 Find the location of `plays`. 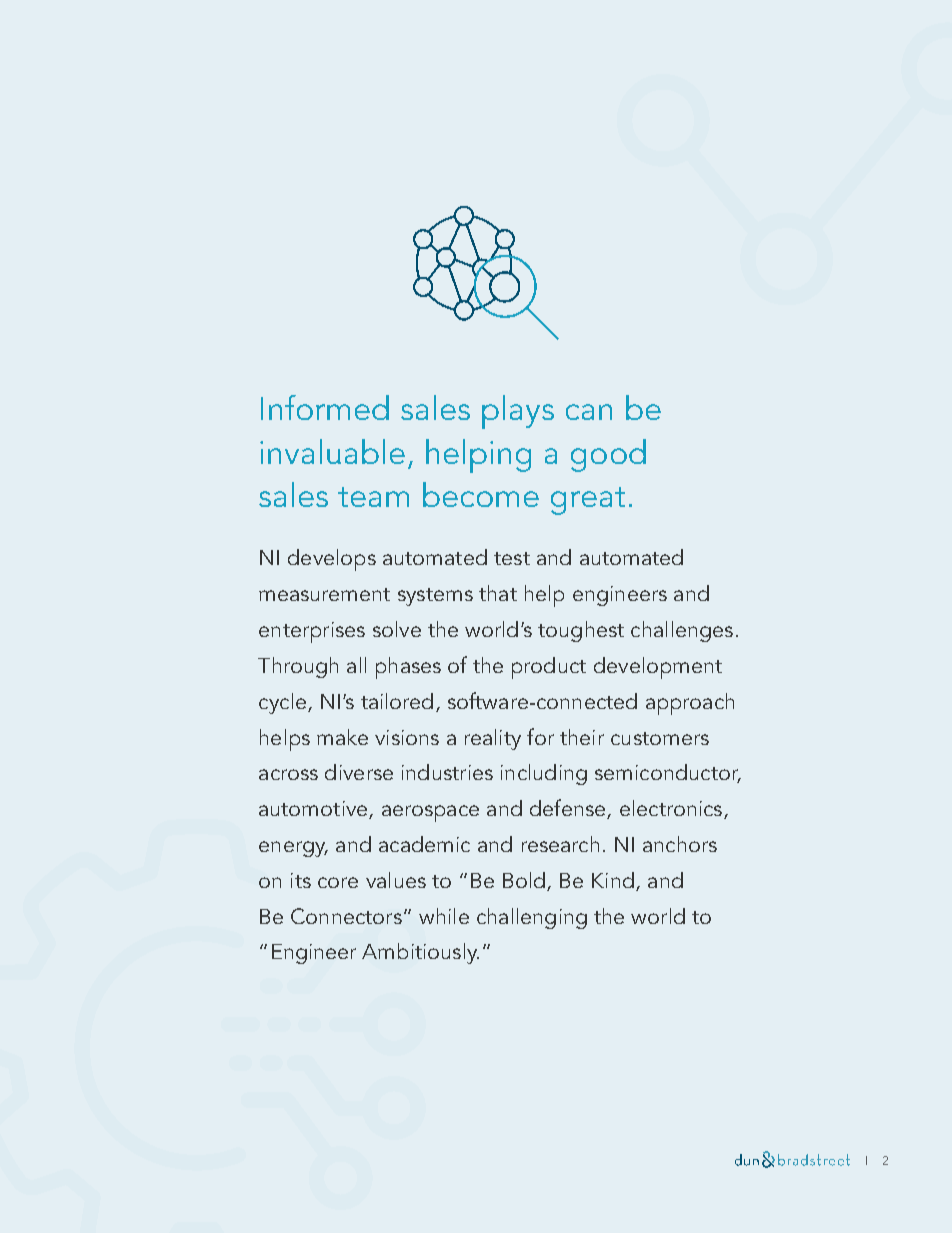

plays is located at coordinates (518, 412).
